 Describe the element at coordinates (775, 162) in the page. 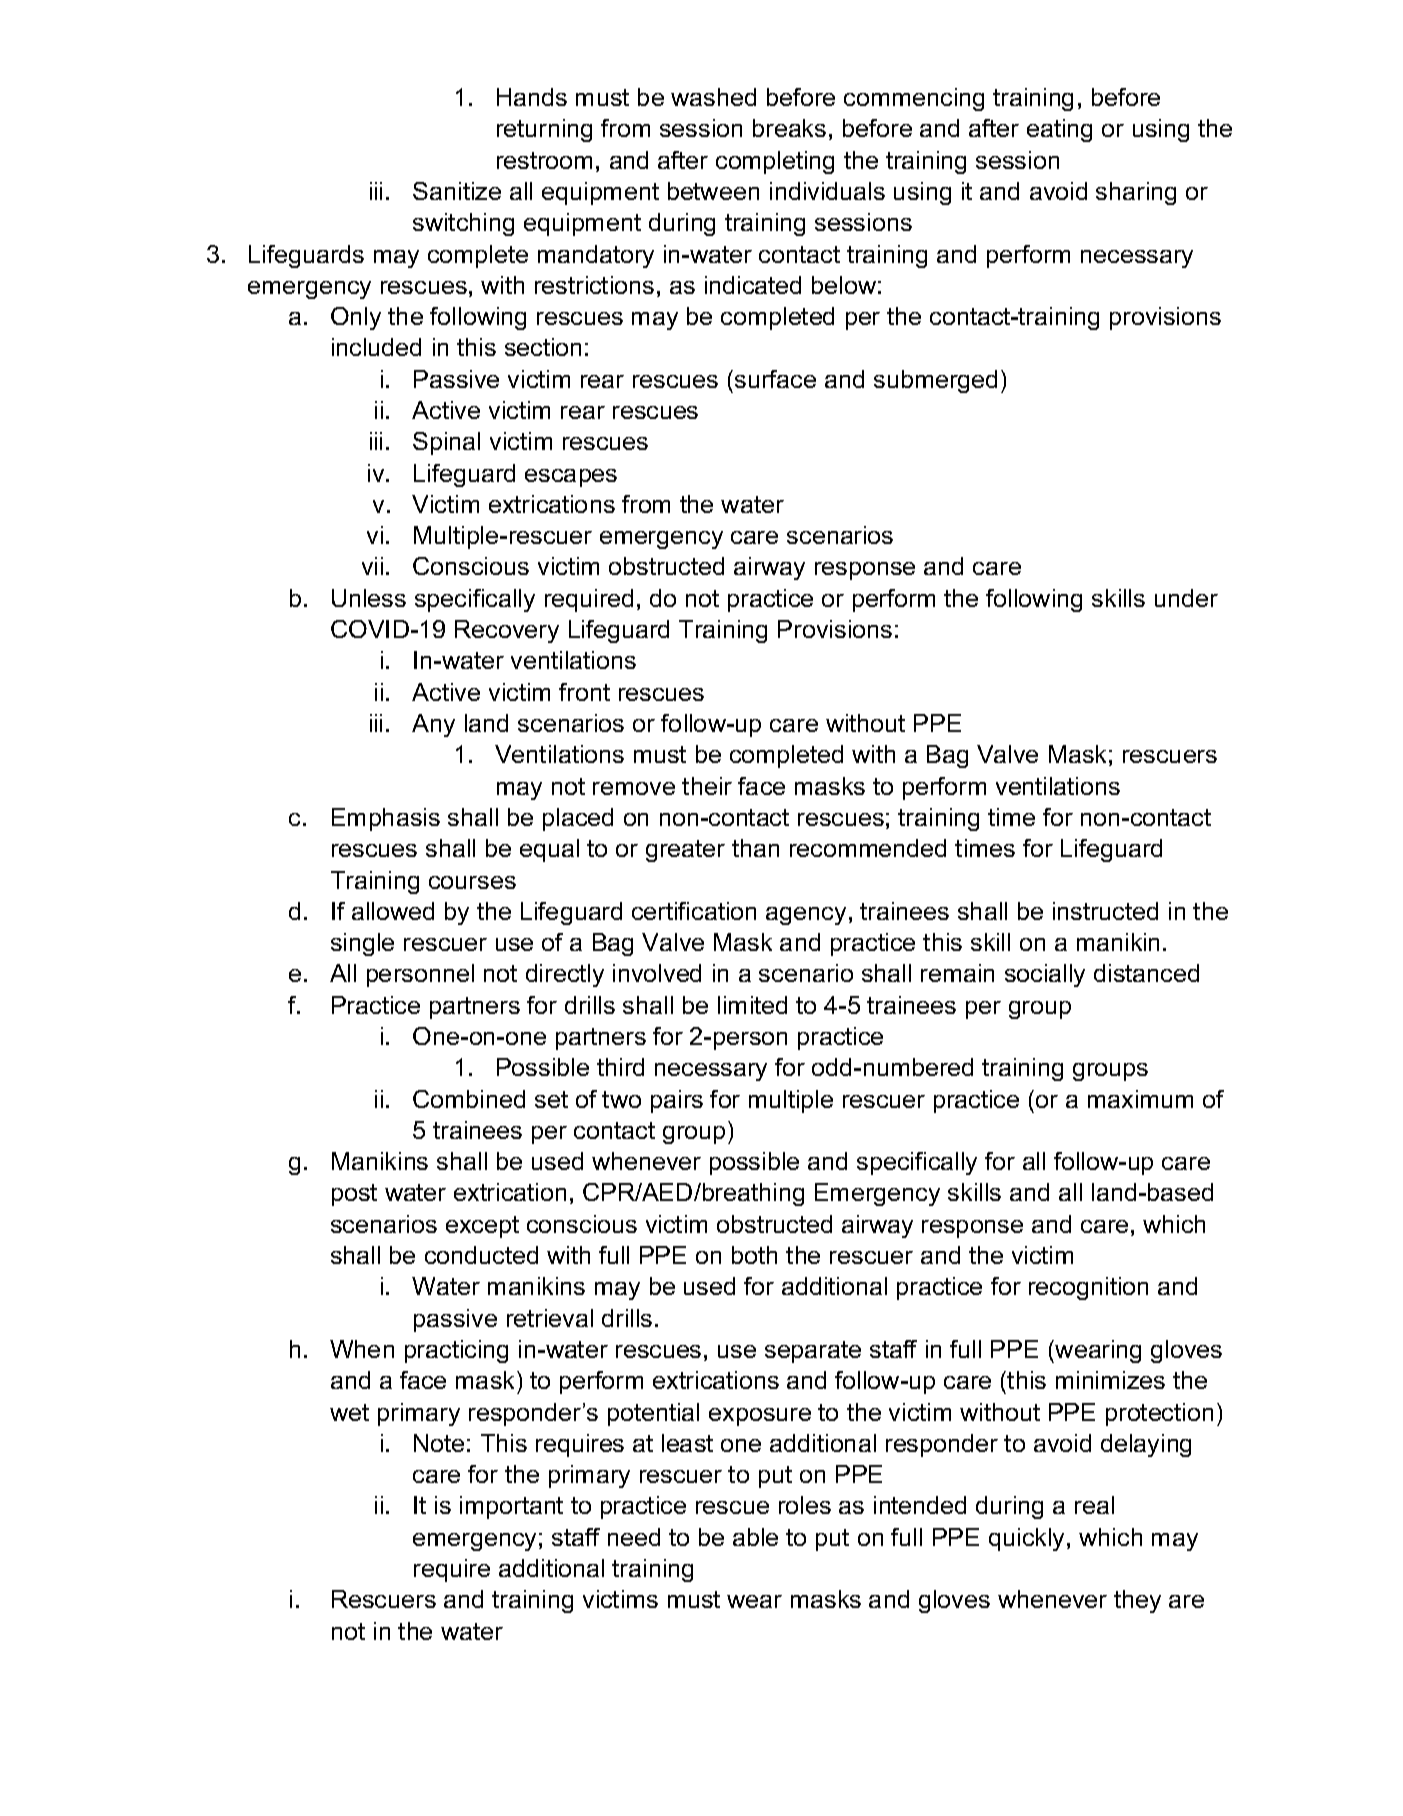

I see `completing` at that location.
